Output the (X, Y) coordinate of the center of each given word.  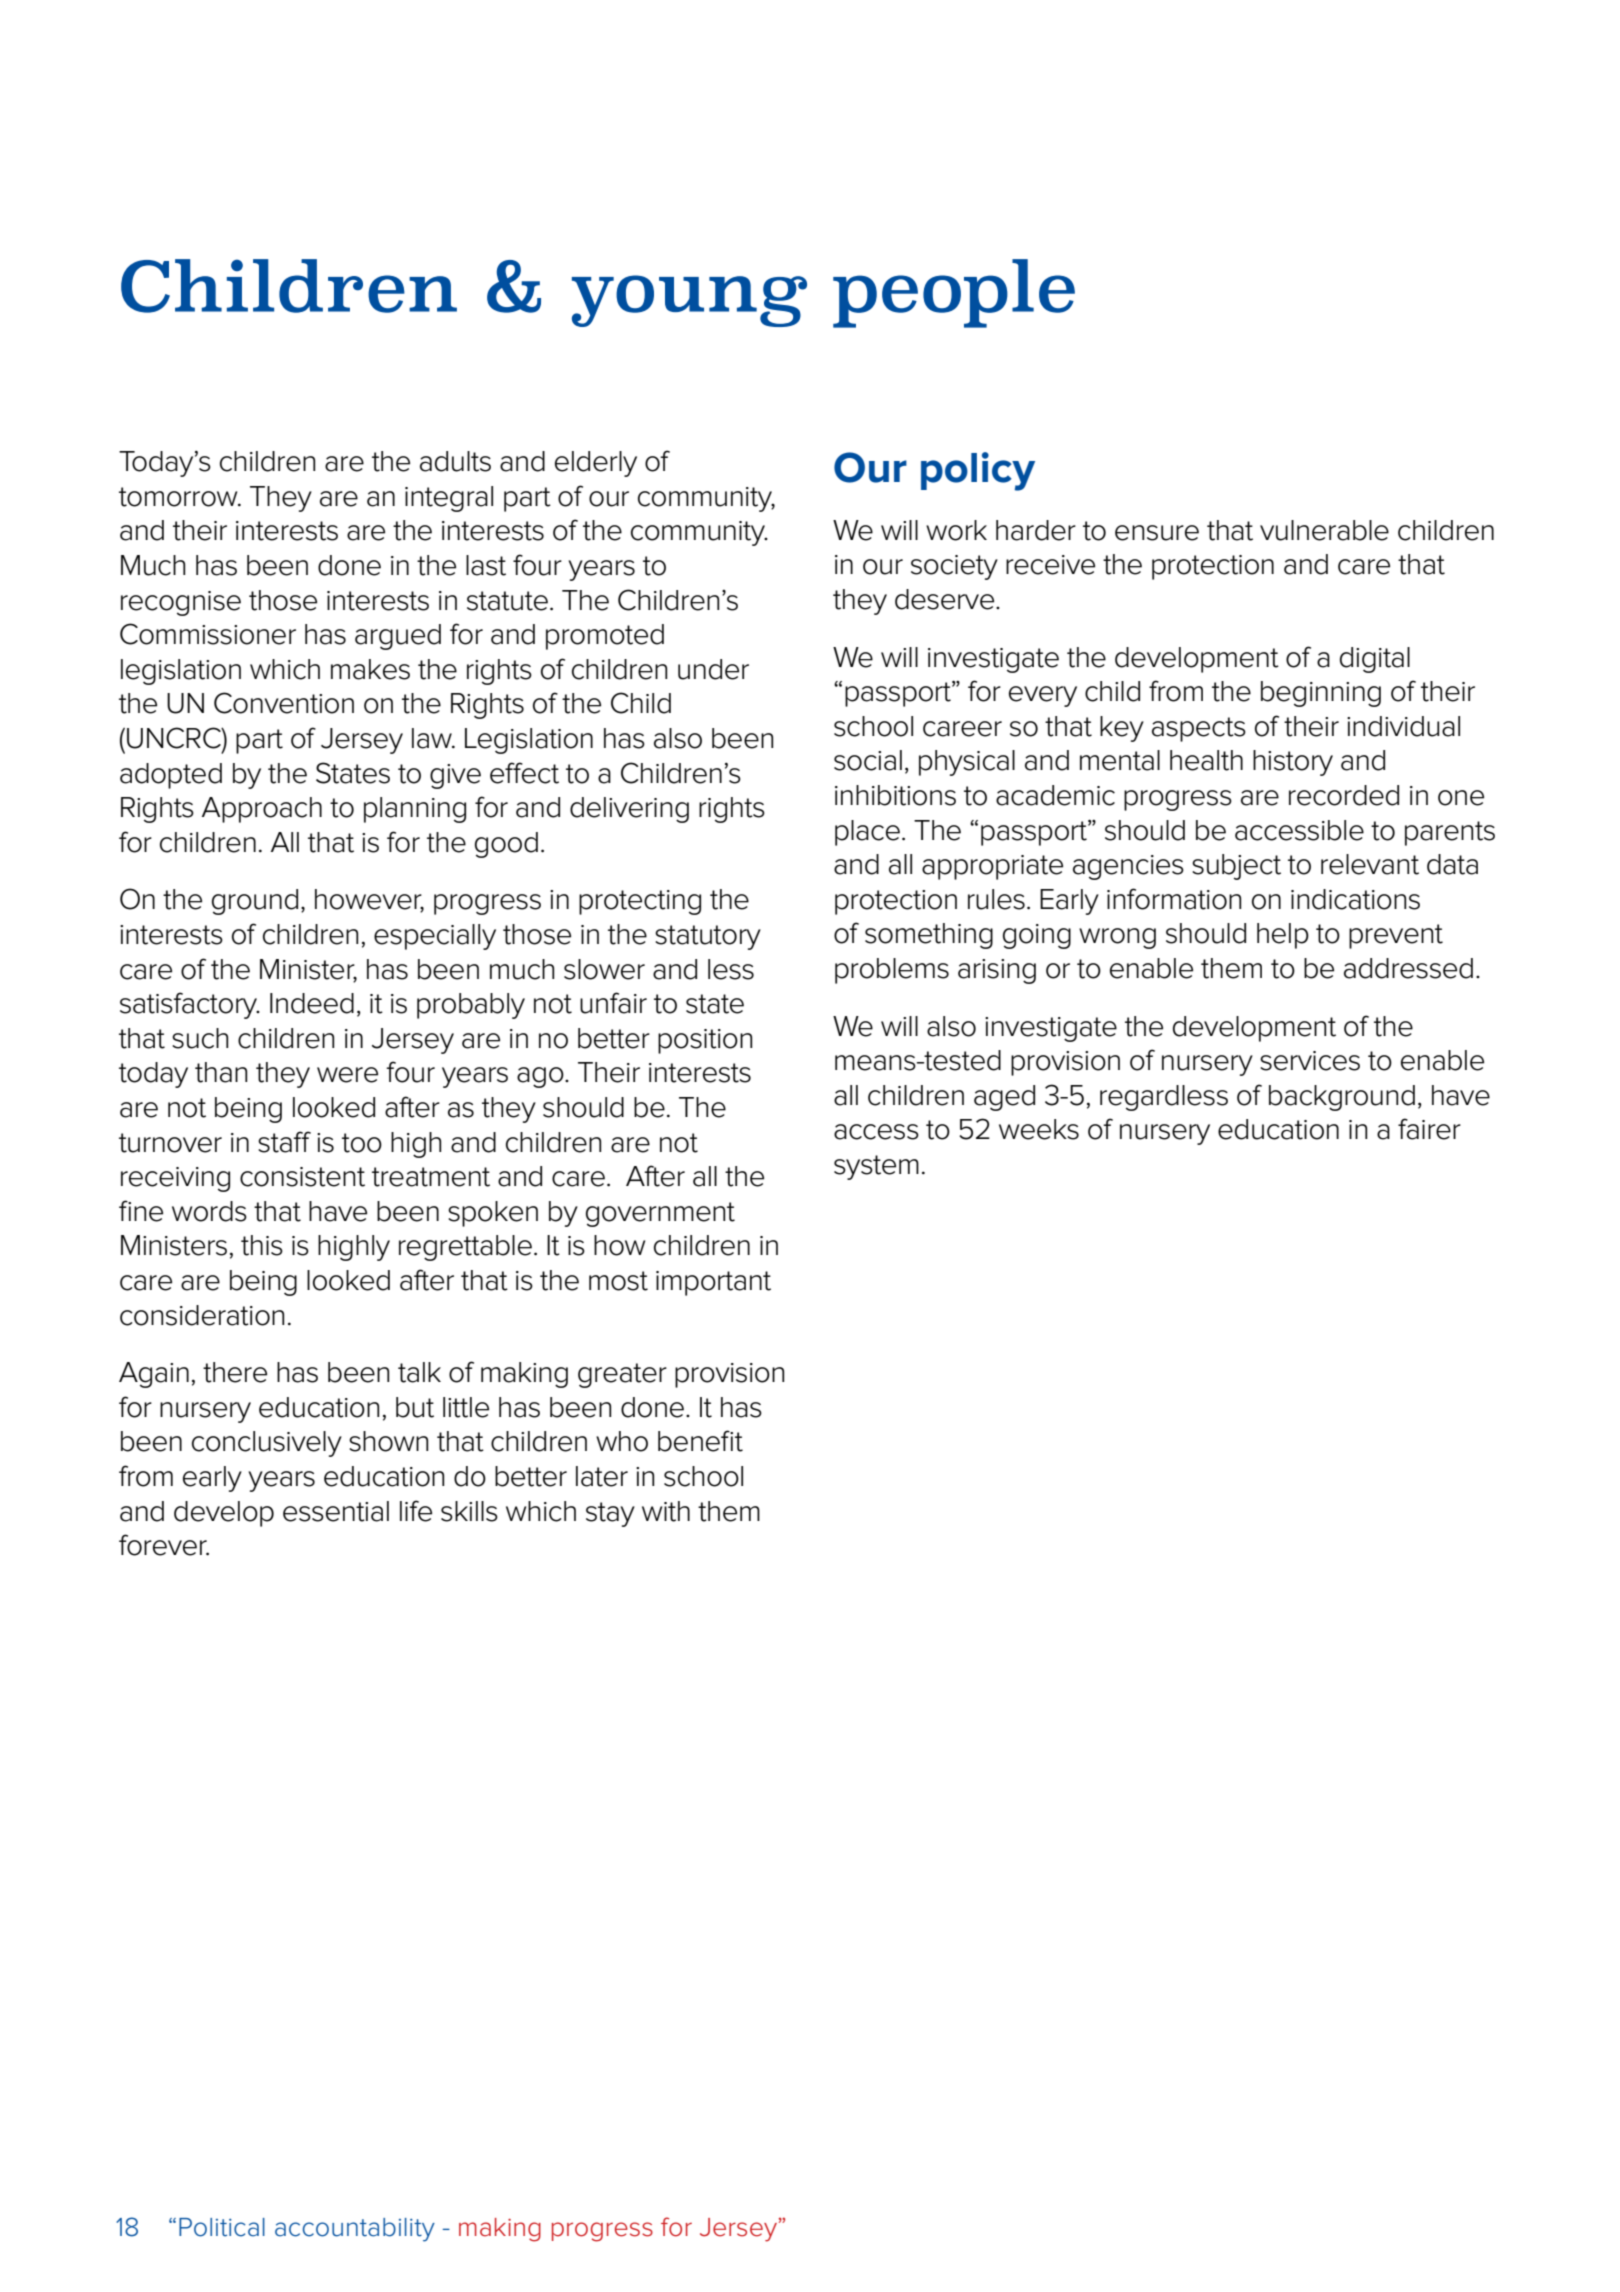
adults (455, 461)
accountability (355, 2230)
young (689, 301)
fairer (1429, 1129)
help (1283, 936)
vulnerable (1324, 530)
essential (336, 1511)
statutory (708, 937)
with (666, 1511)
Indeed (312, 1003)
